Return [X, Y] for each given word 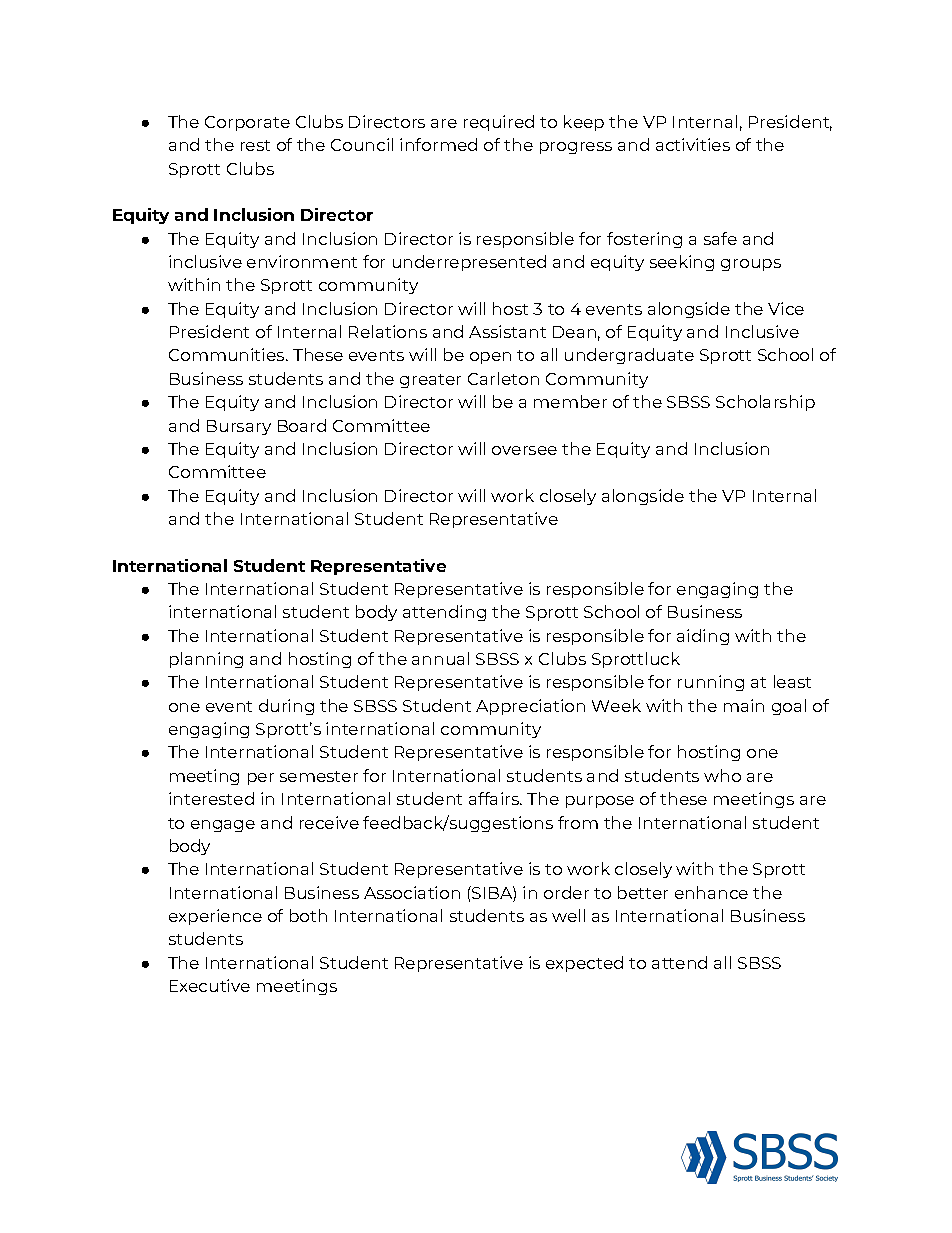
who [722, 775]
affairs [495, 798]
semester [319, 776]
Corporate [247, 123]
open [490, 358]
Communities [228, 354]
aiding [703, 637]
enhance [711, 892]
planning [206, 660]
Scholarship [765, 403]
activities [693, 144]
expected [584, 964]
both [308, 915]
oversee [524, 450]
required [499, 123]
